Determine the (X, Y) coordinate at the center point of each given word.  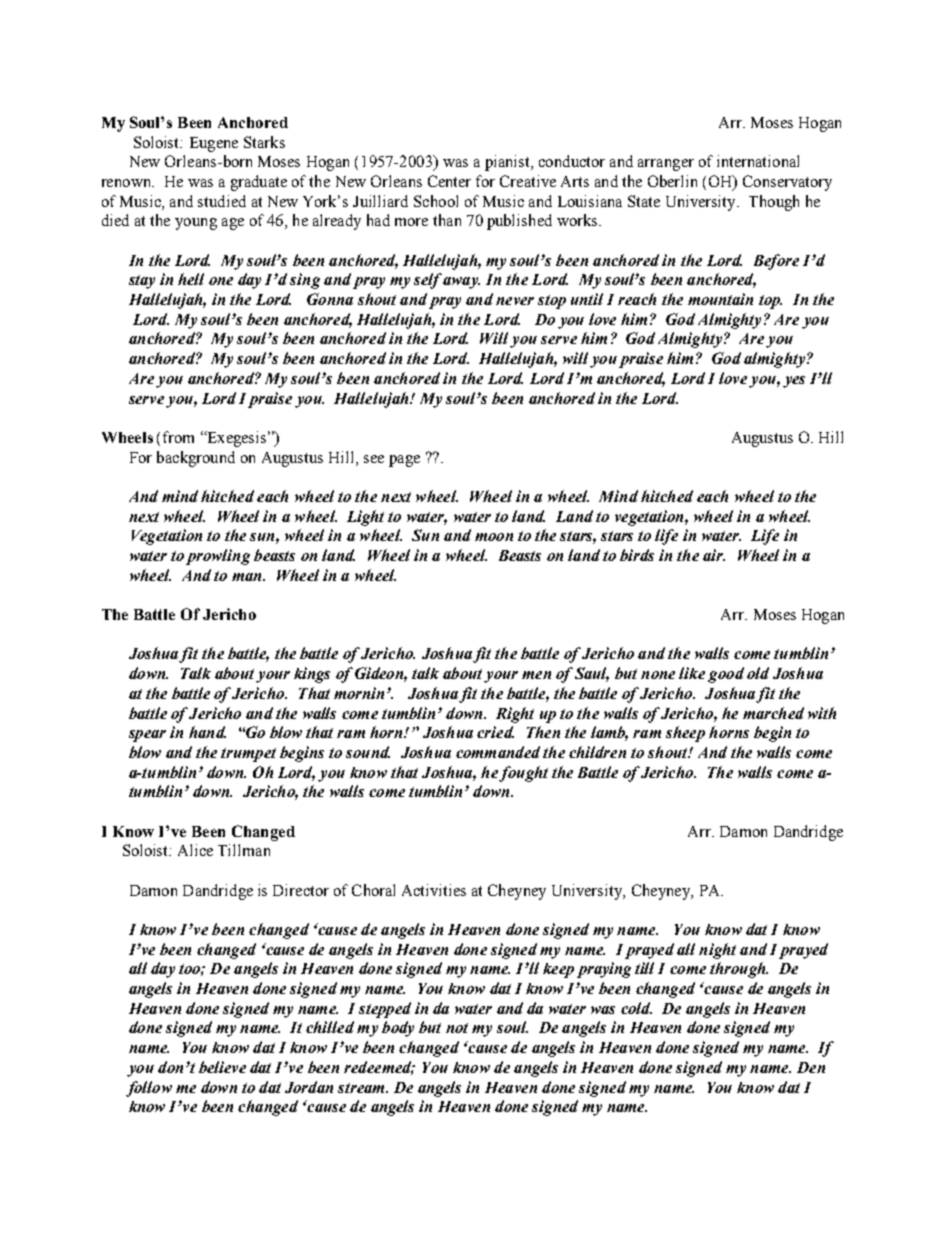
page (404, 461)
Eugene (214, 144)
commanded (498, 752)
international (758, 161)
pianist (508, 163)
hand (207, 732)
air (714, 555)
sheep (685, 734)
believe (222, 1067)
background (196, 459)
